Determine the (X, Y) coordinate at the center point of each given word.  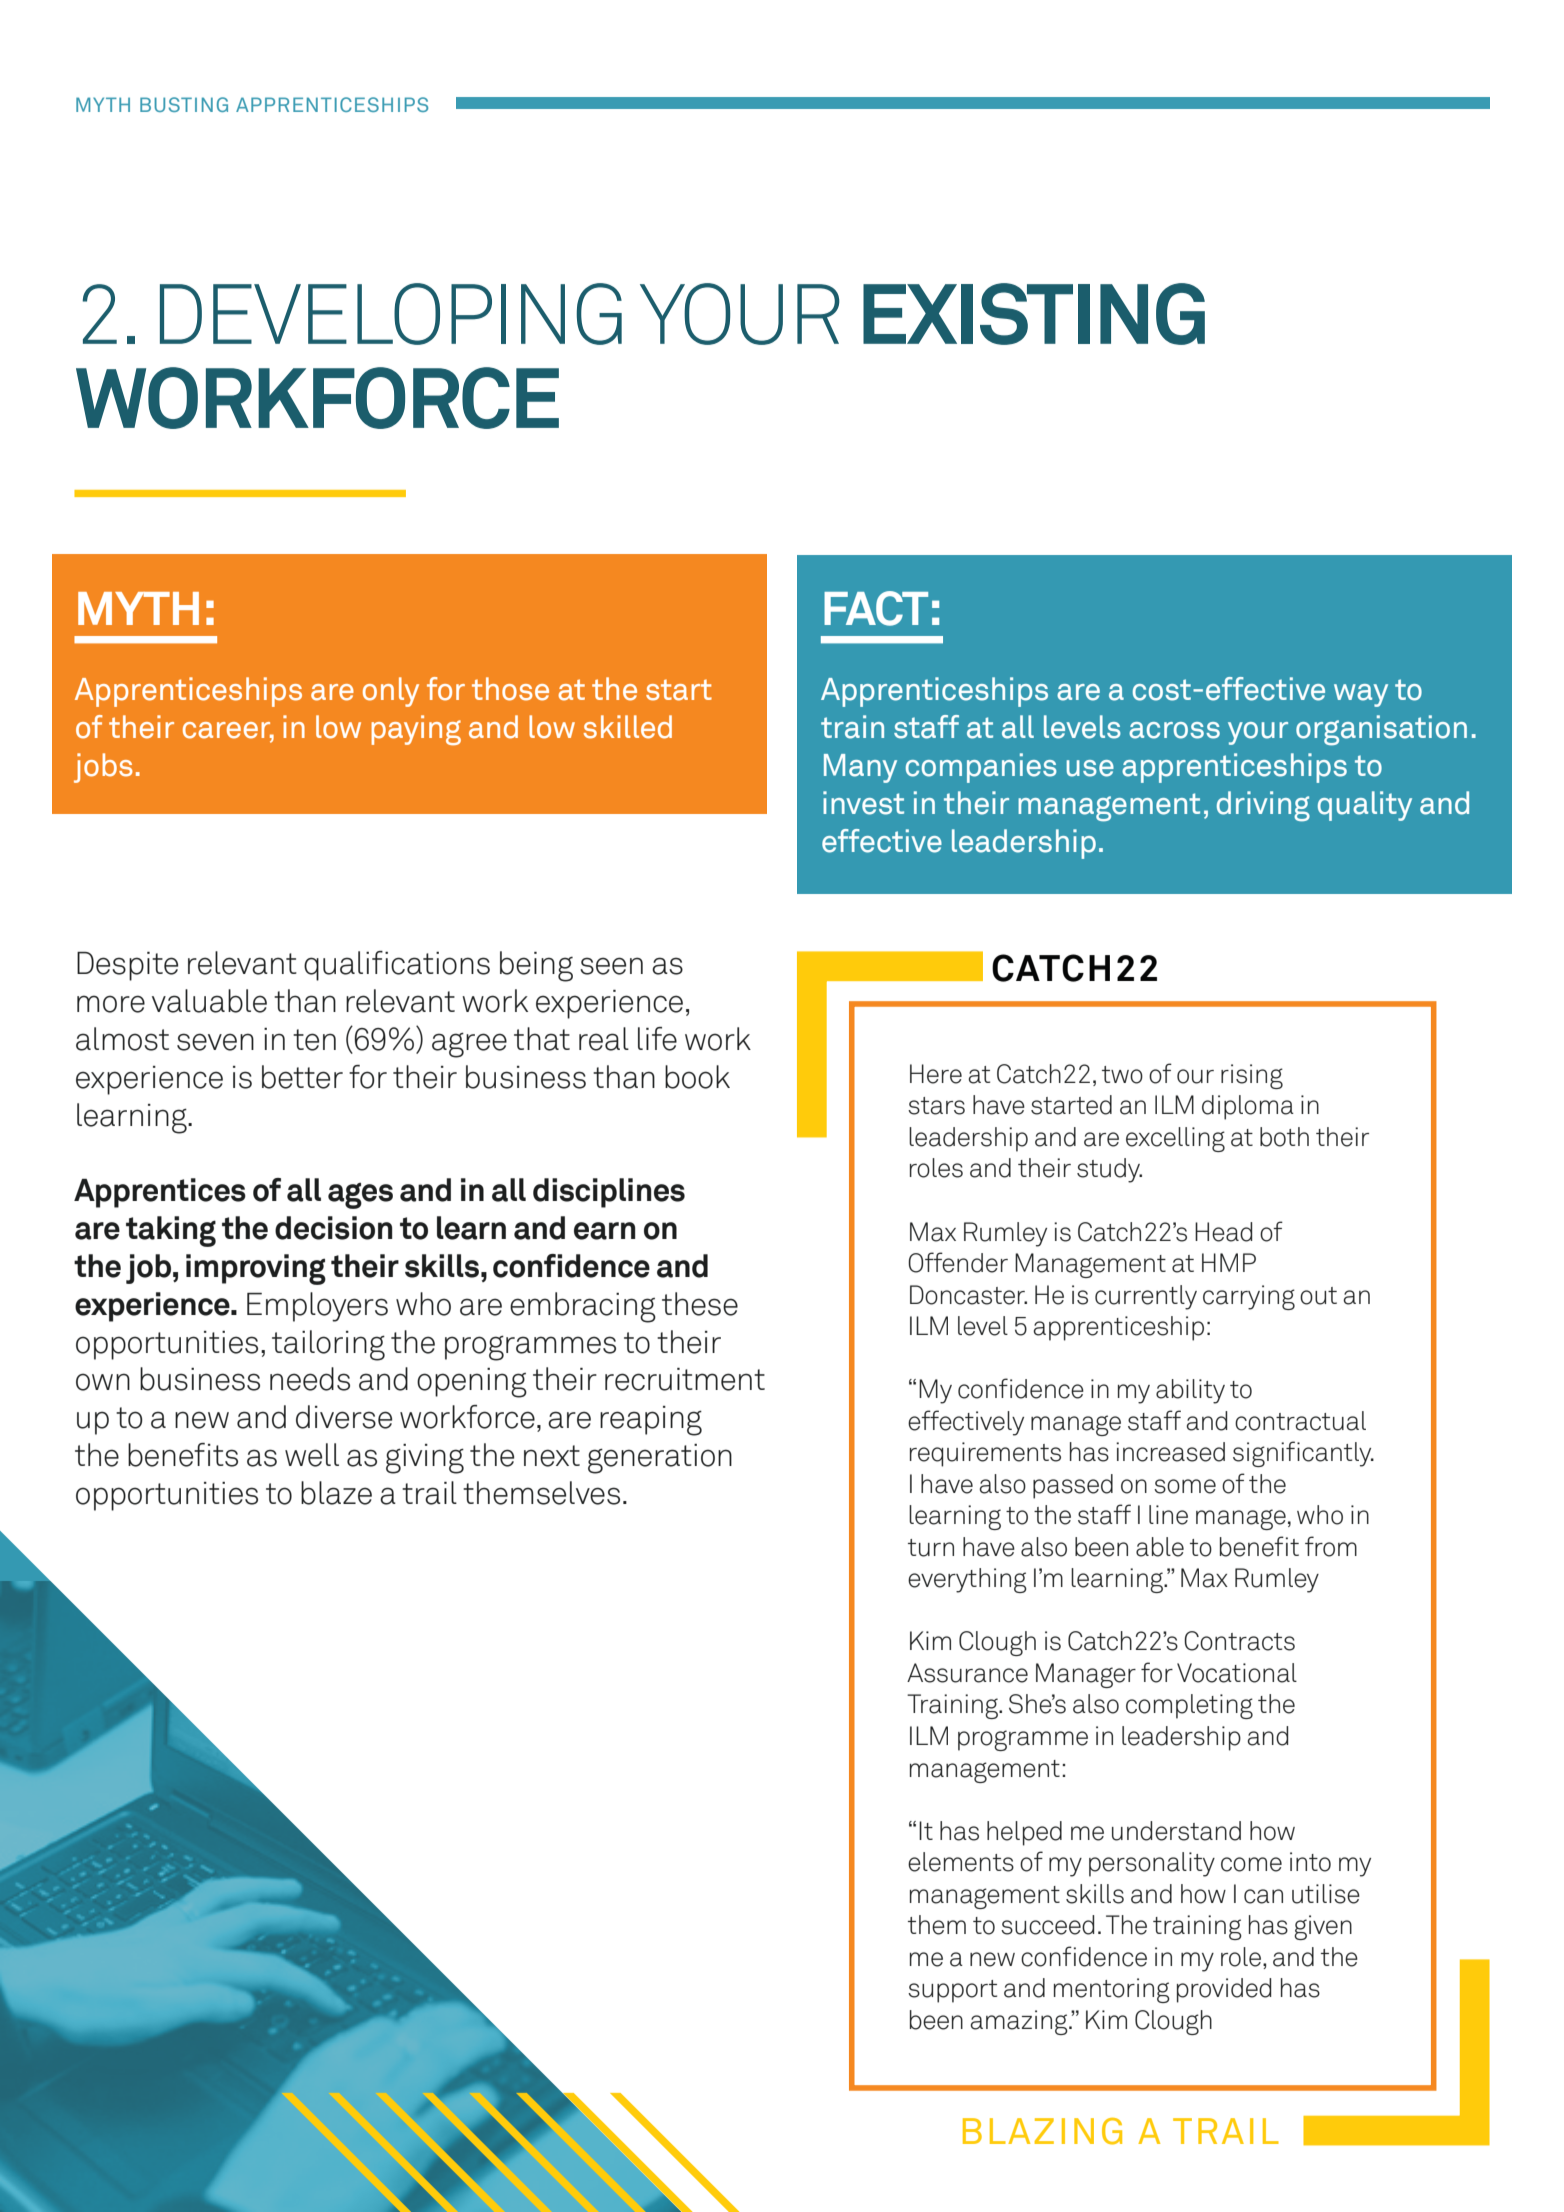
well (312, 1455)
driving (1263, 806)
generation (660, 1459)
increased (1170, 1452)
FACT (876, 608)
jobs (103, 768)
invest (863, 803)
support (952, 1991)
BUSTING (184, 104)
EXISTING (1034, 314)
